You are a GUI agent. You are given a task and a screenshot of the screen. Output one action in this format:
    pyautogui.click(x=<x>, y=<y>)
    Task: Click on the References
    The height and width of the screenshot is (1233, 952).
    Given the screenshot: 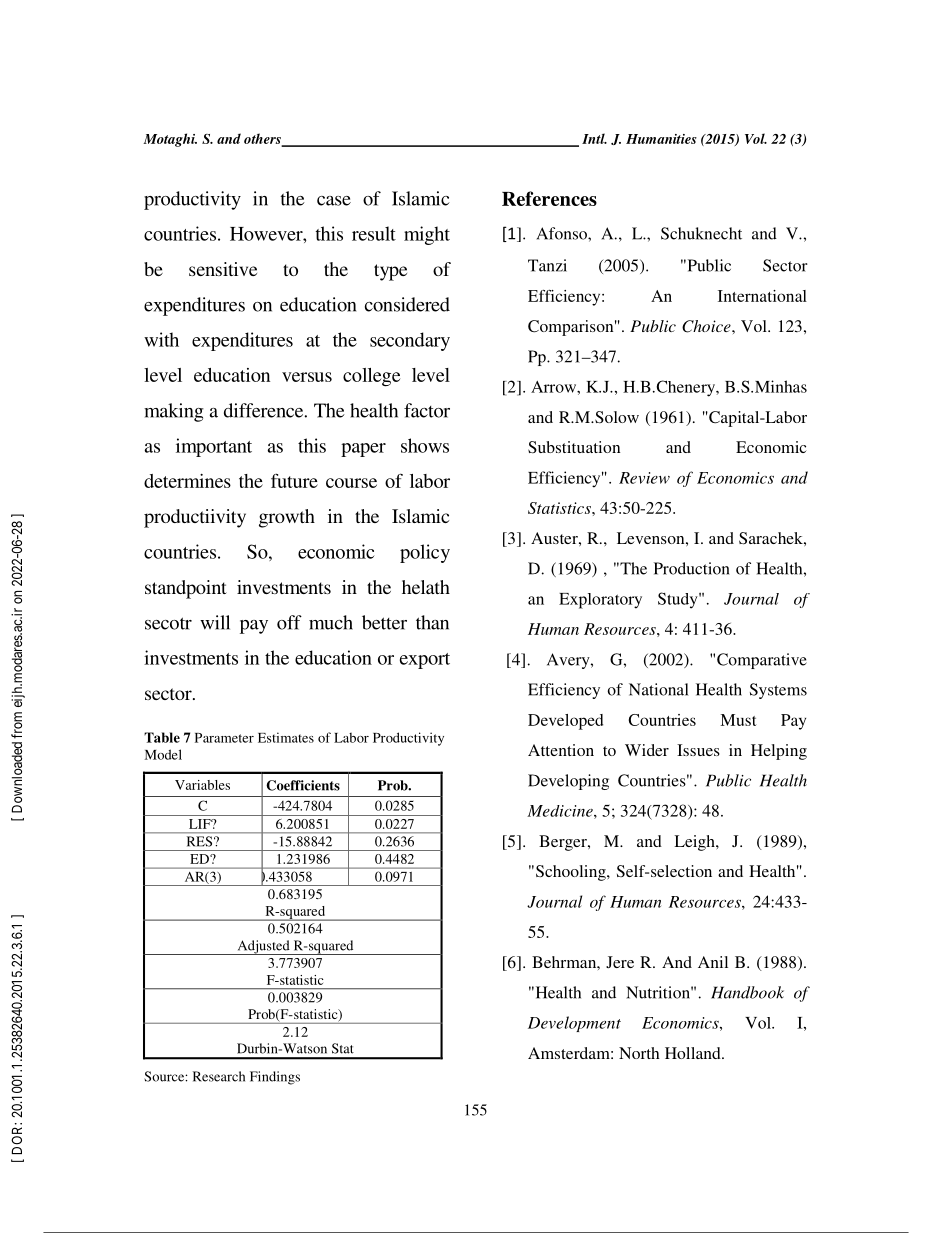 What is the action you would take?
    pyautogui.click(x=549, y=198)
